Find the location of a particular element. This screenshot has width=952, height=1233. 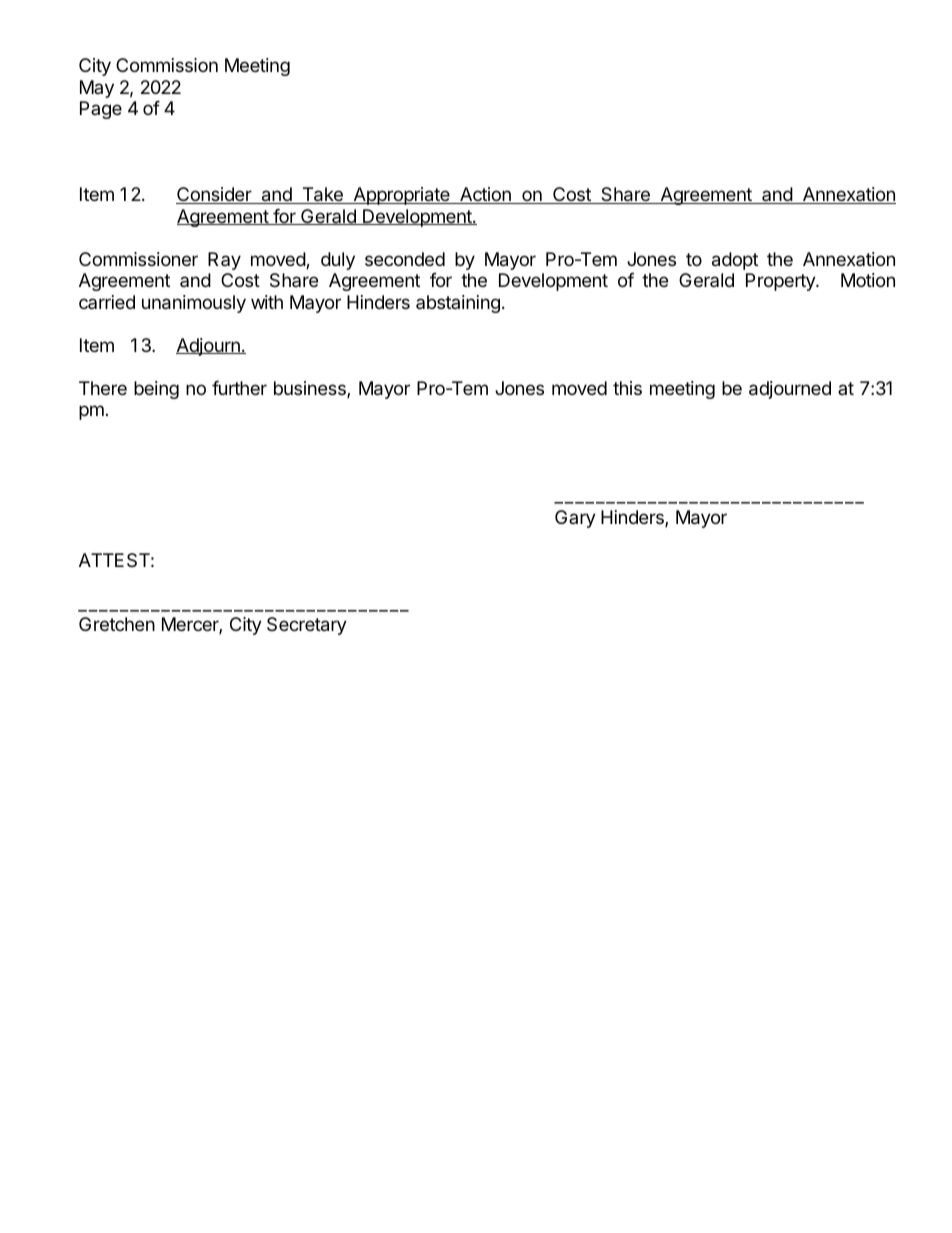

Secretary is located at coordinates (307, 626).
